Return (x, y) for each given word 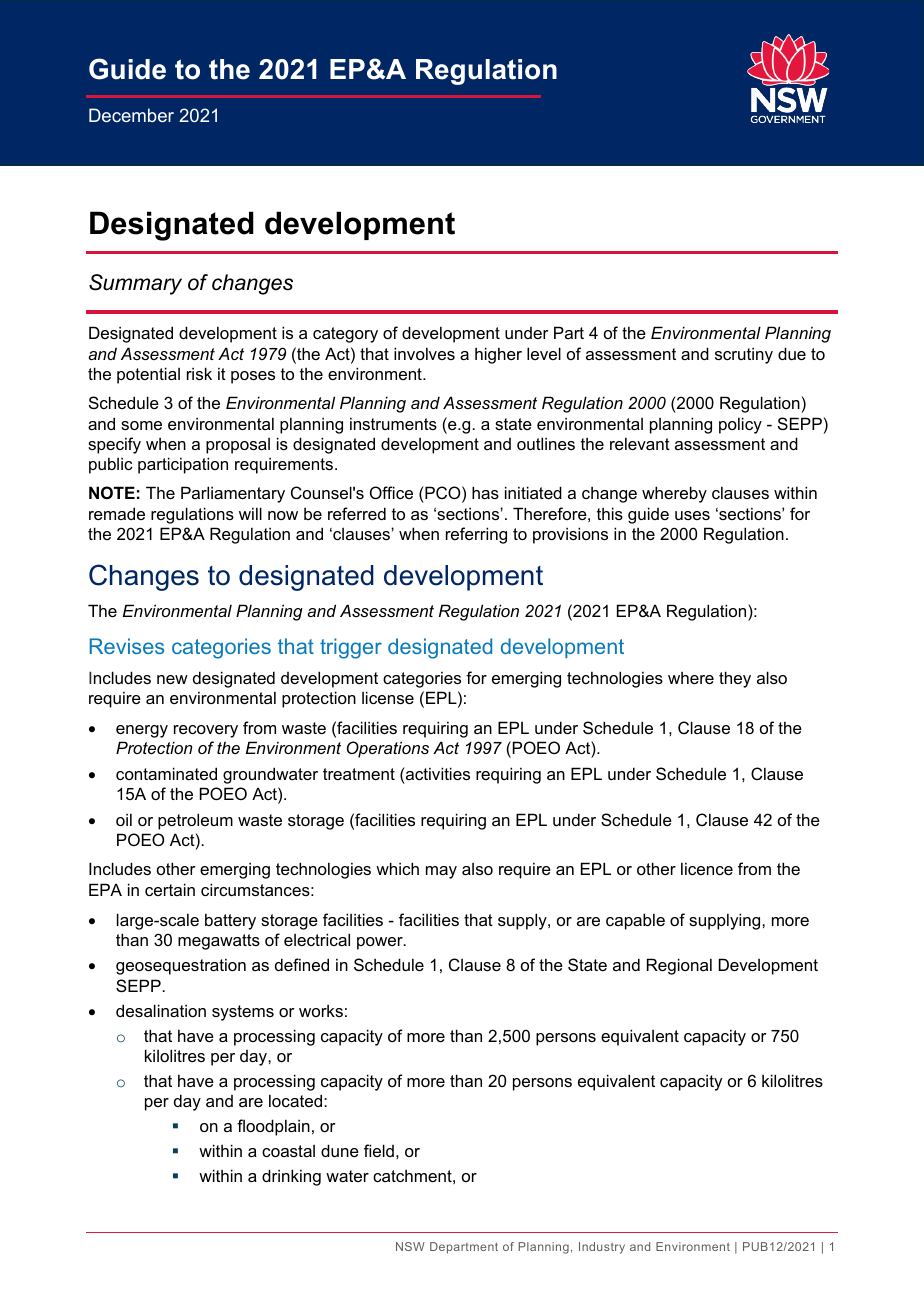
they (735, 679)
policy (740, 425)
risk (199, 373)
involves (424, 353)
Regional (679, 966)
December (131, 115)
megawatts (219, 942)
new (172, 679)
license (388, 697)
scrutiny (744, 355)
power (381, 943)
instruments (393, 423)
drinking (291, 1177)
